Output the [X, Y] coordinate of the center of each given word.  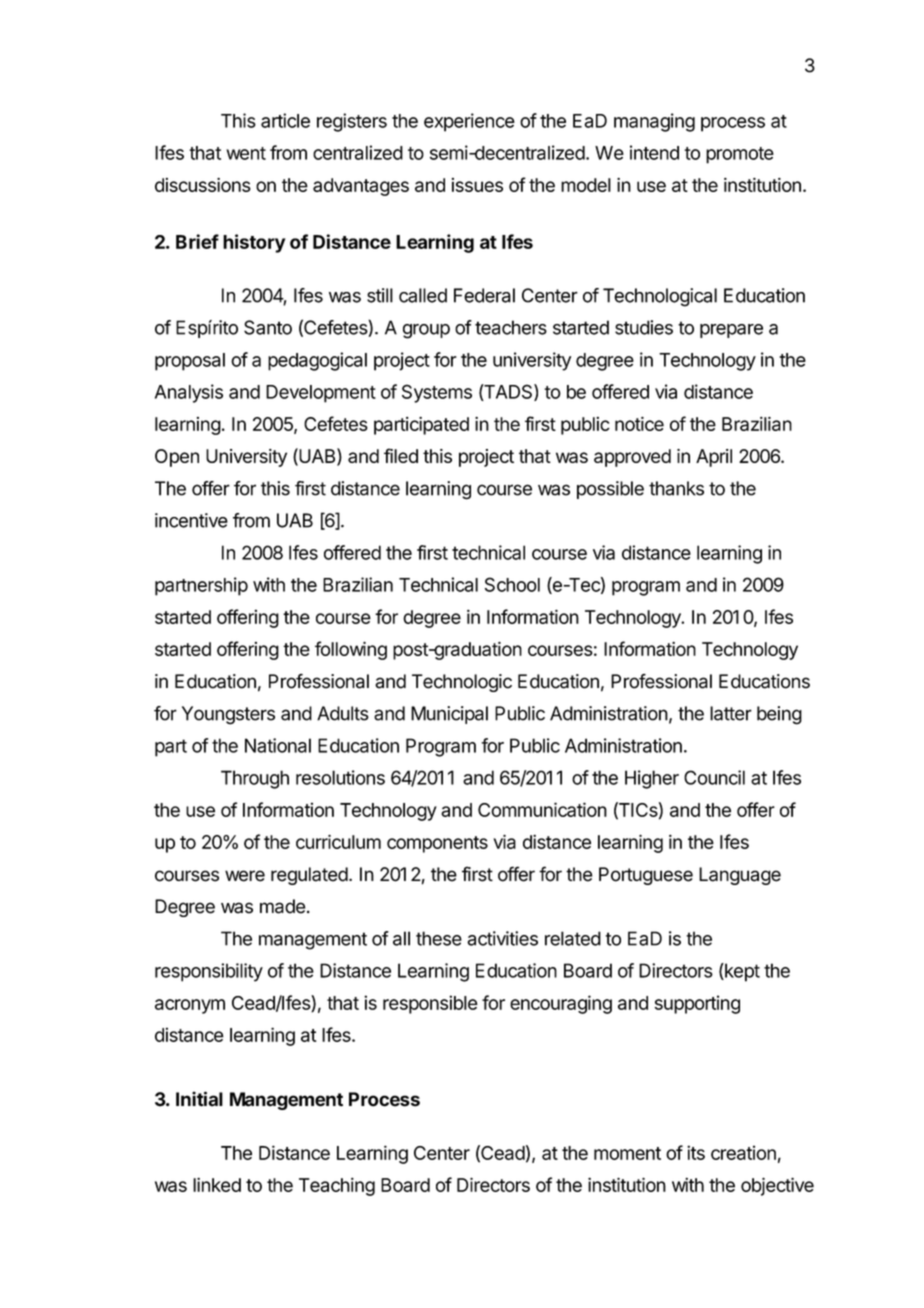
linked [217, 1184]
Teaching [337, 1186]
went [246, 153]
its [696, 1152]
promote [740, 155]
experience [469, 122]
